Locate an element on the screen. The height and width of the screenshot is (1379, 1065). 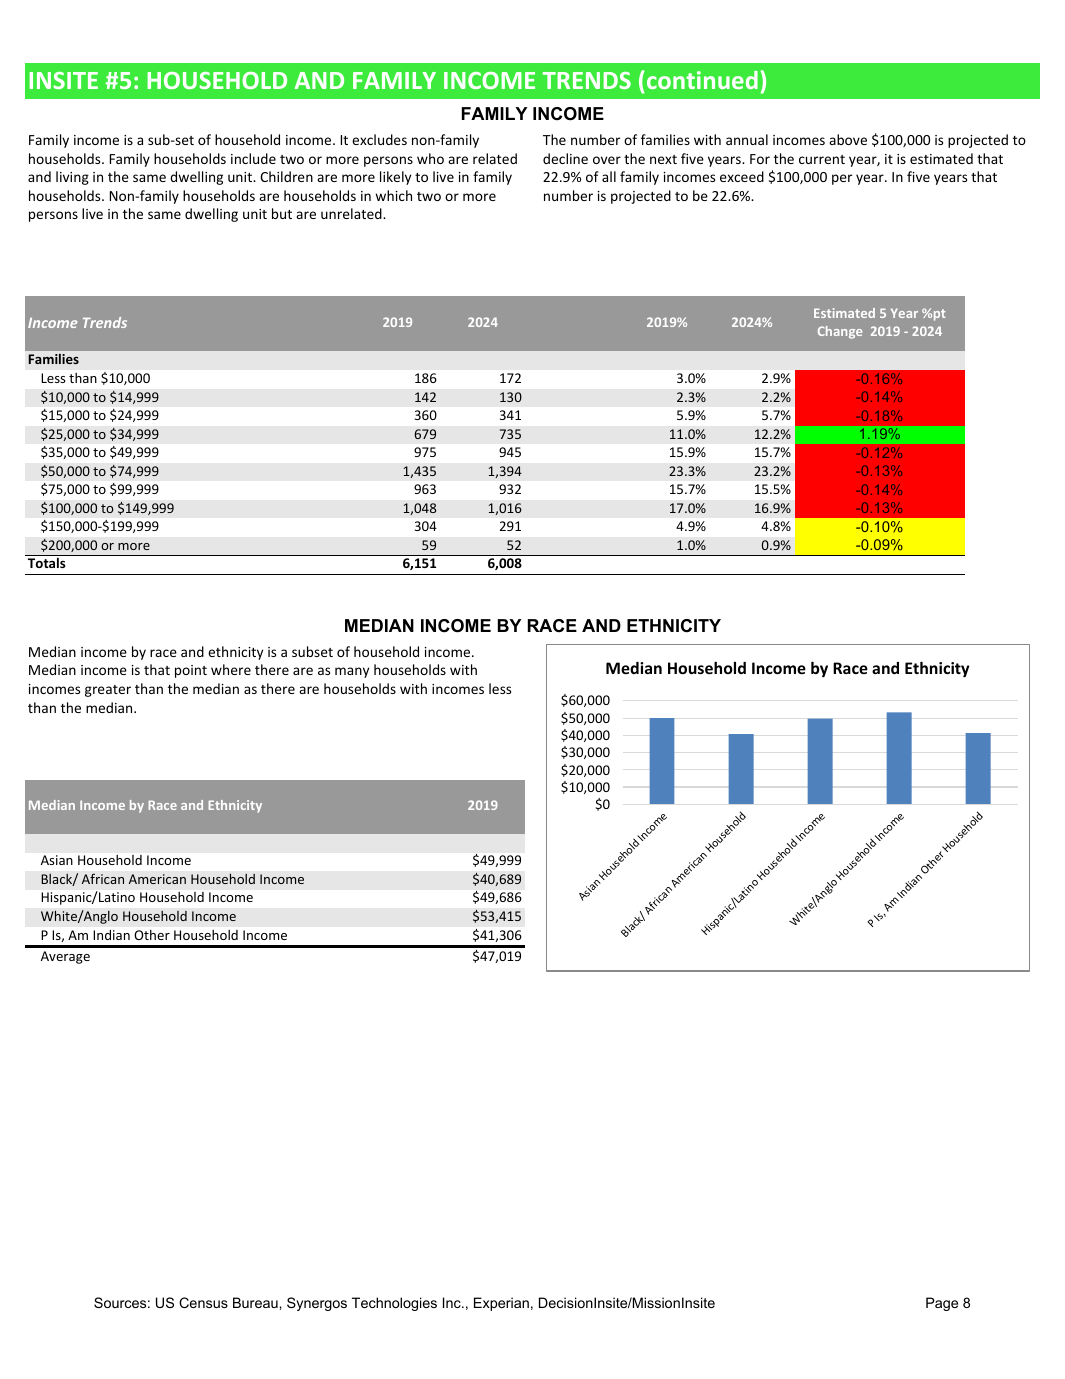
Census is located at coordinates (203, 1302).
